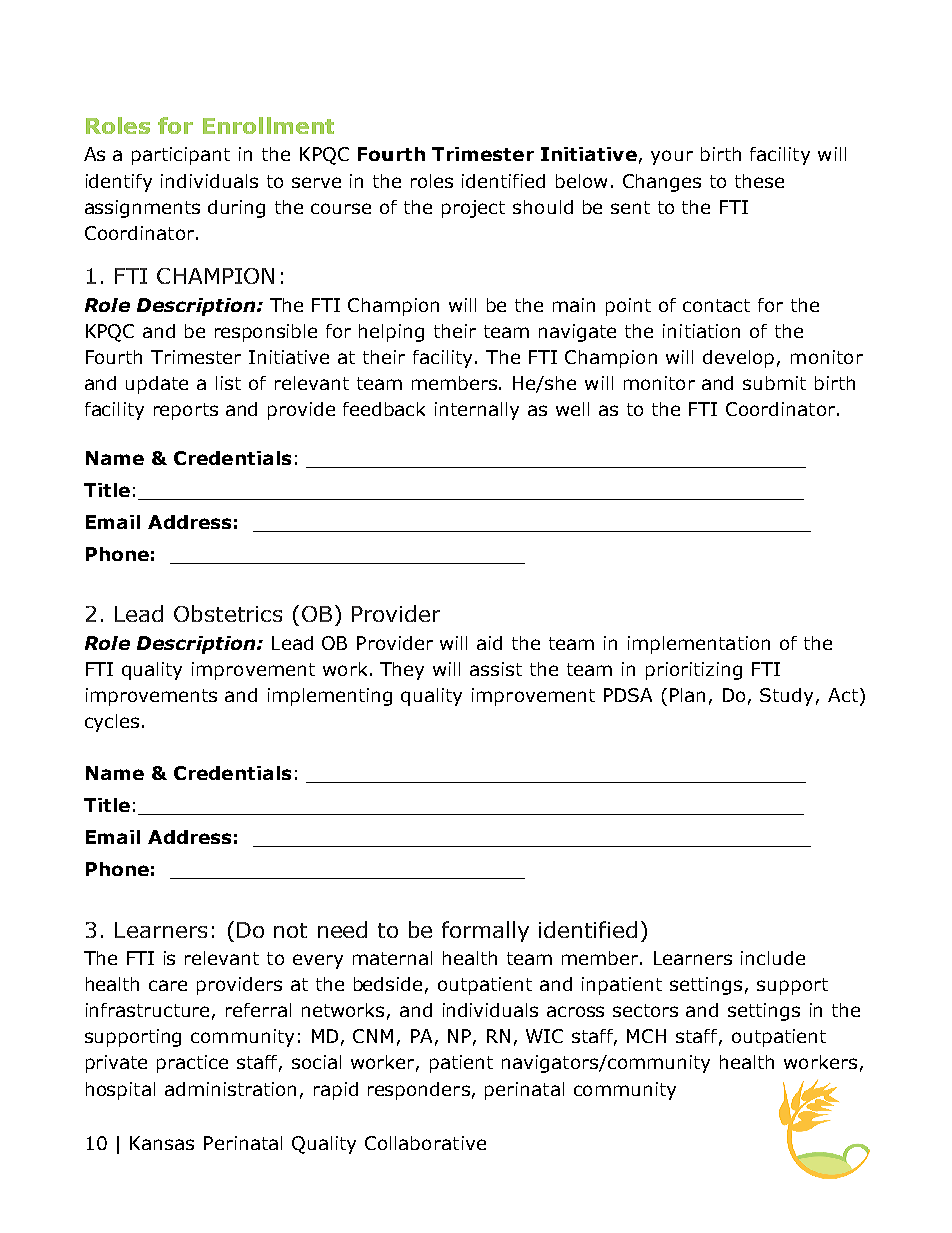 The image size is (952, 1233). Describe the element at coordinates (473, 209) in the screenshot. I see `project` at that location.
